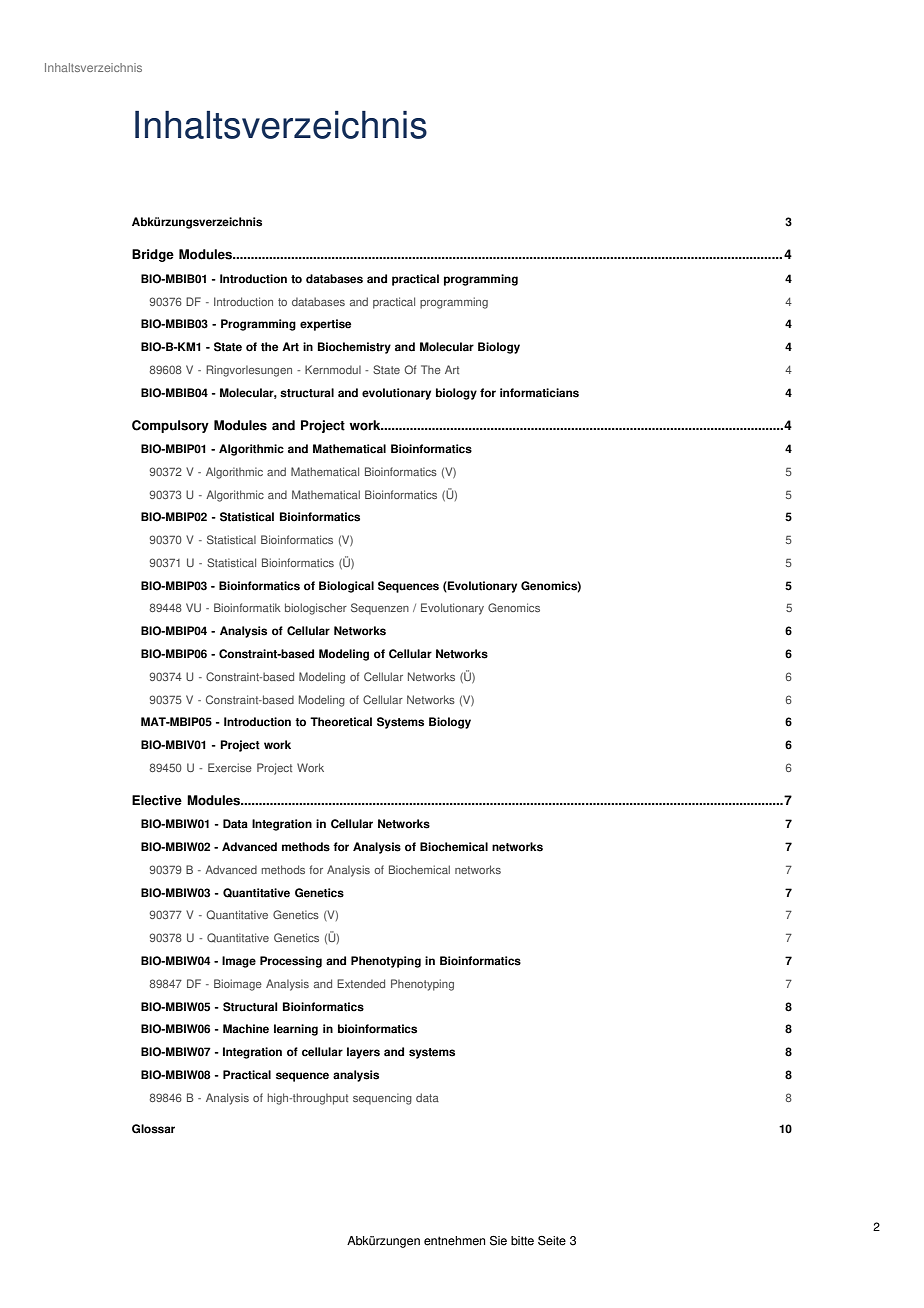  What do you see at coordinates (341, 722) in the screenshot?
I see `Theoretical` at bounding box center [341, 722].
